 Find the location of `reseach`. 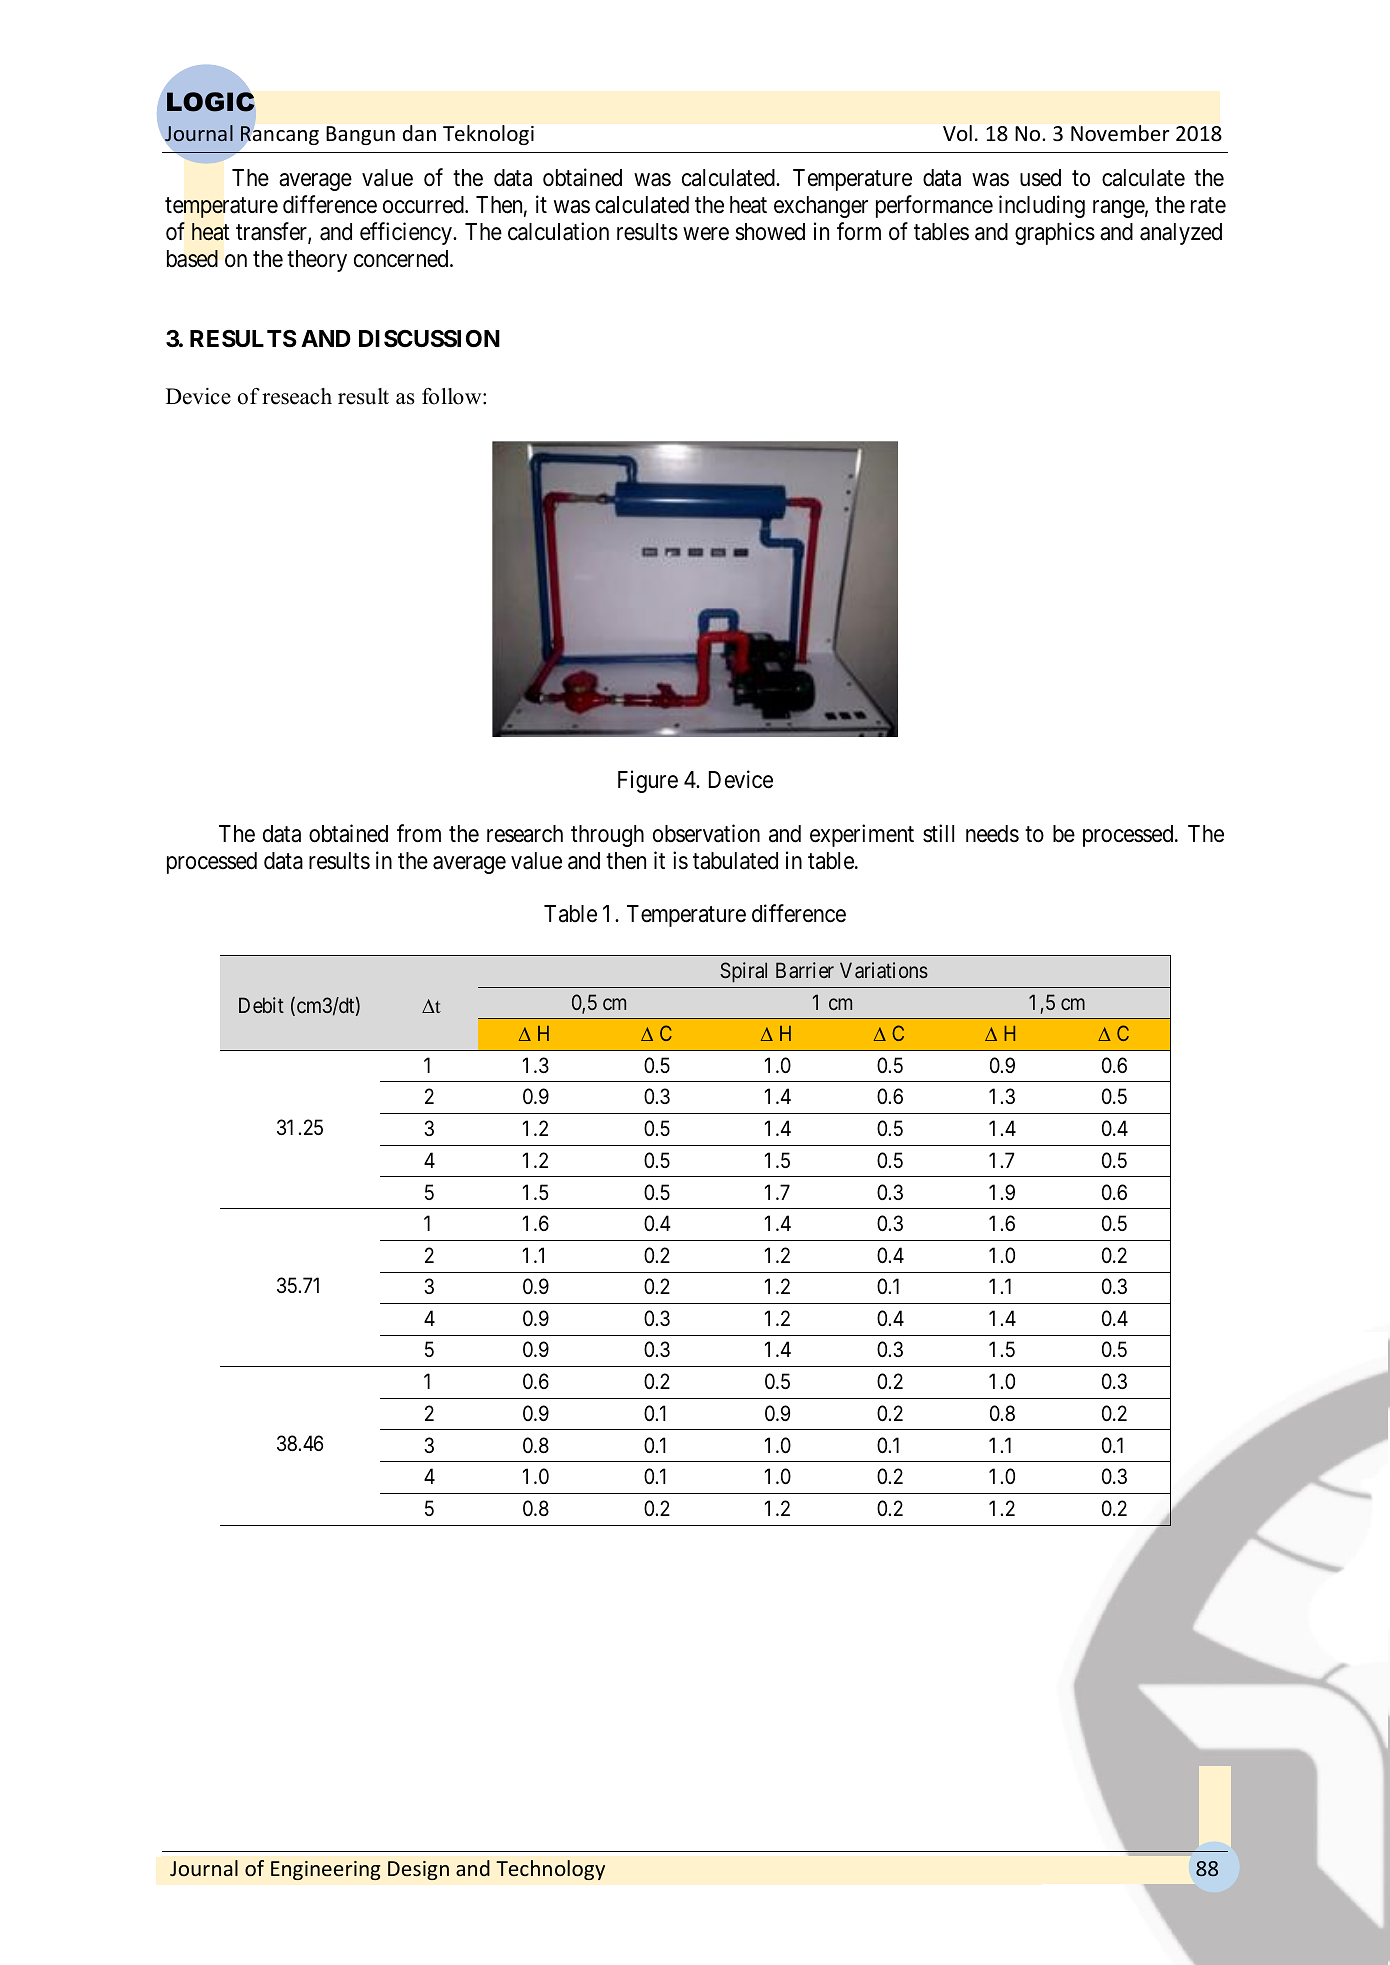

reseach is located at coordinates (297, 396).
